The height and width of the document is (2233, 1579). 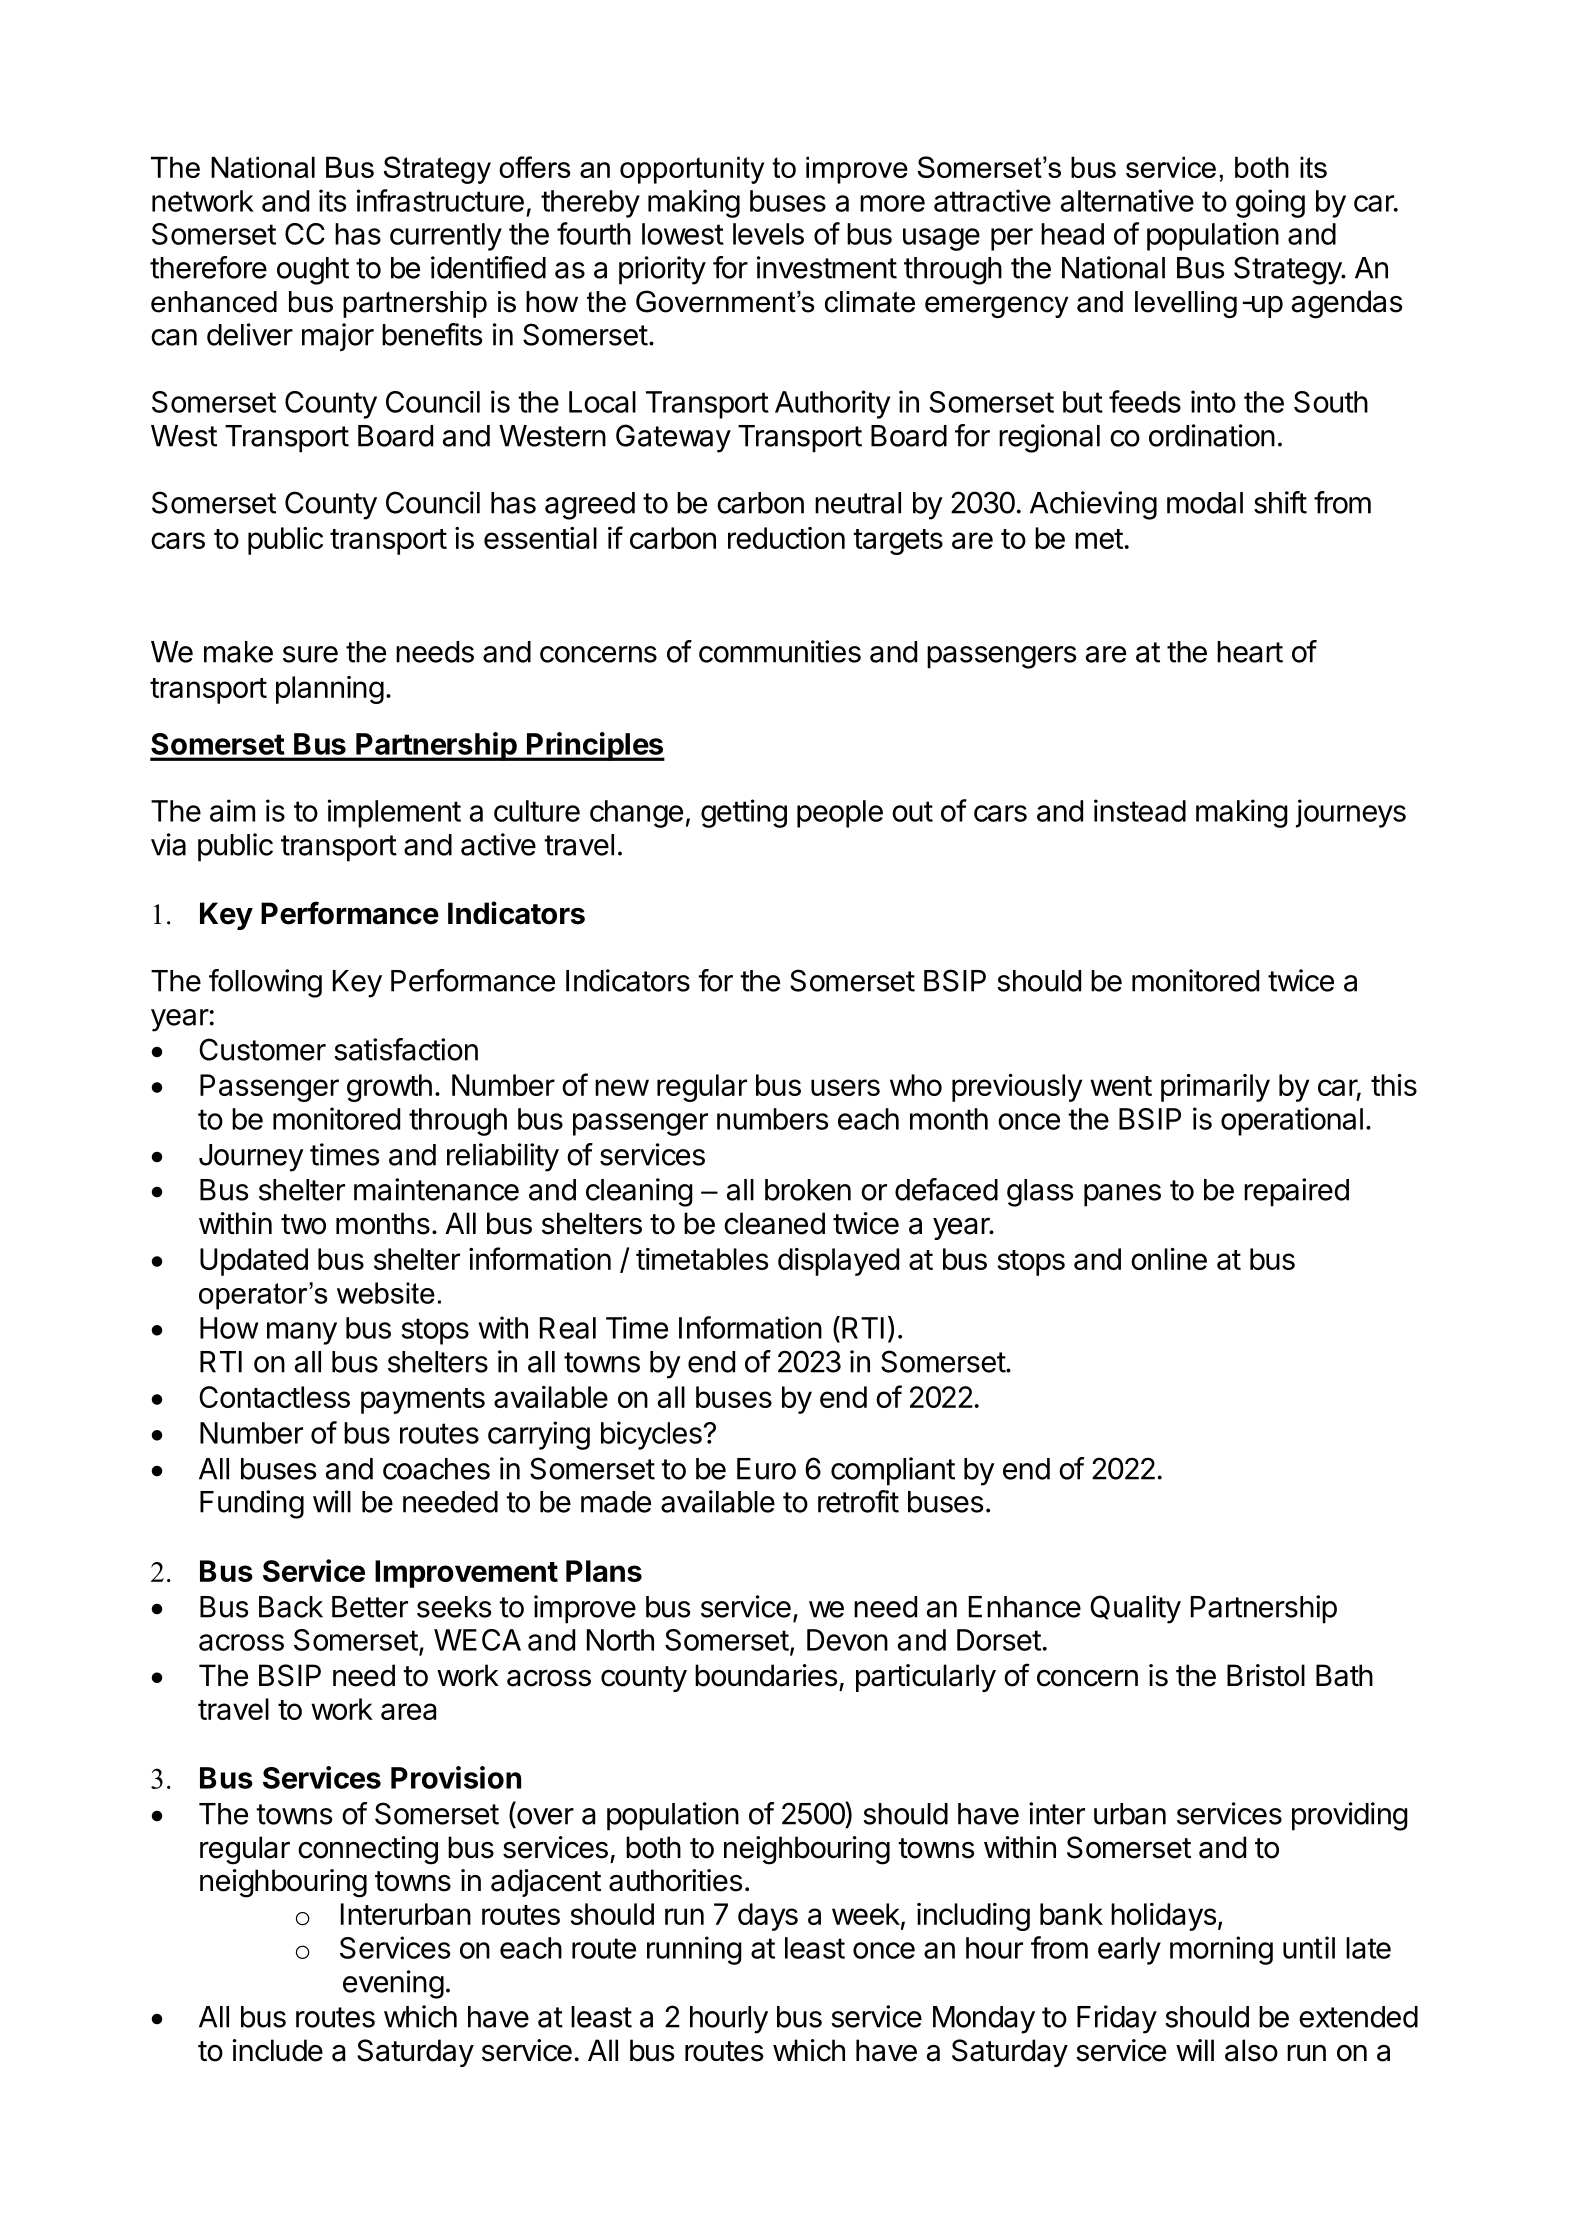 I want to click on many, so click(x=302, y=1333).
